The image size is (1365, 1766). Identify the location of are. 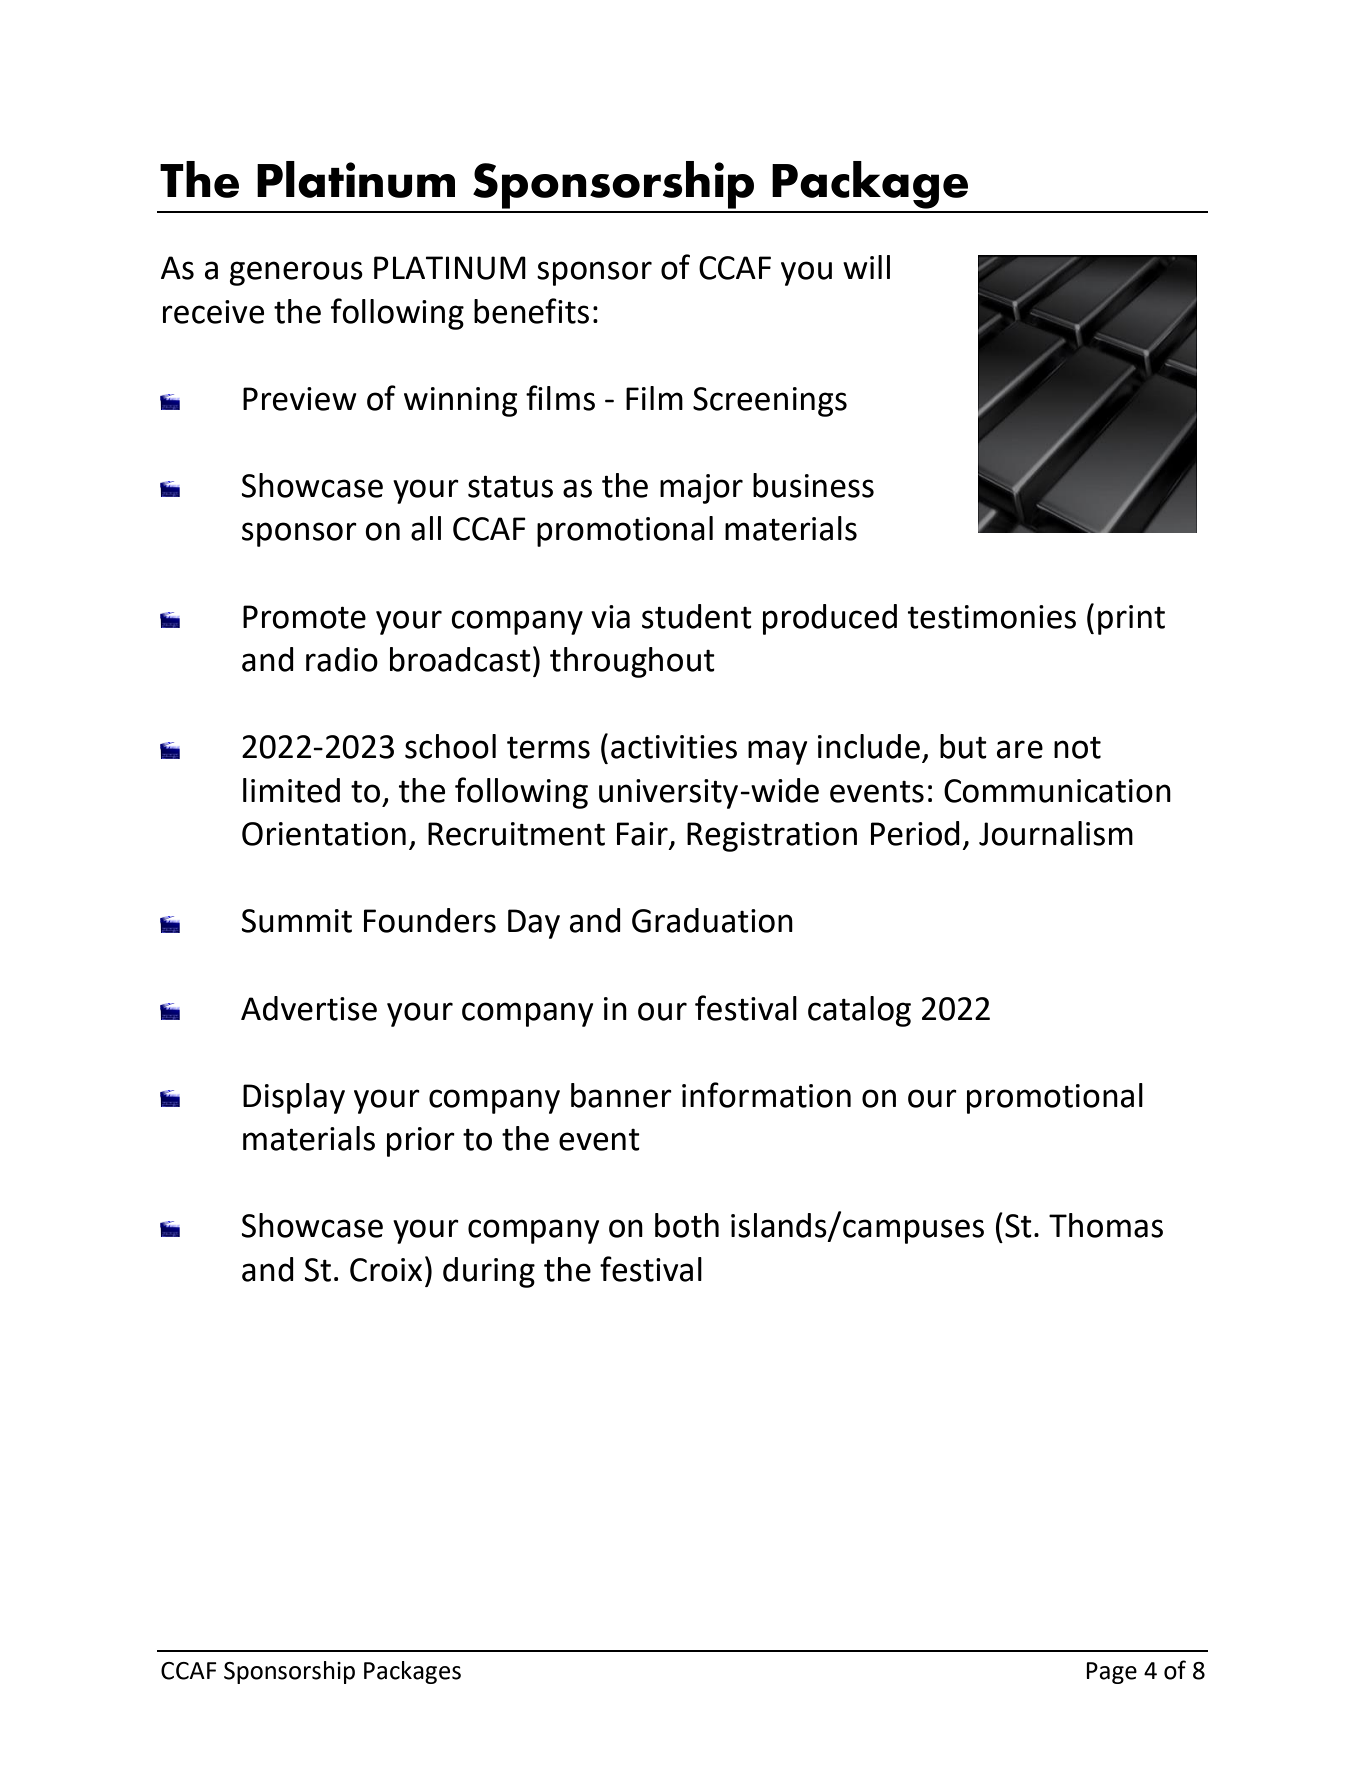
(1020, 749).
